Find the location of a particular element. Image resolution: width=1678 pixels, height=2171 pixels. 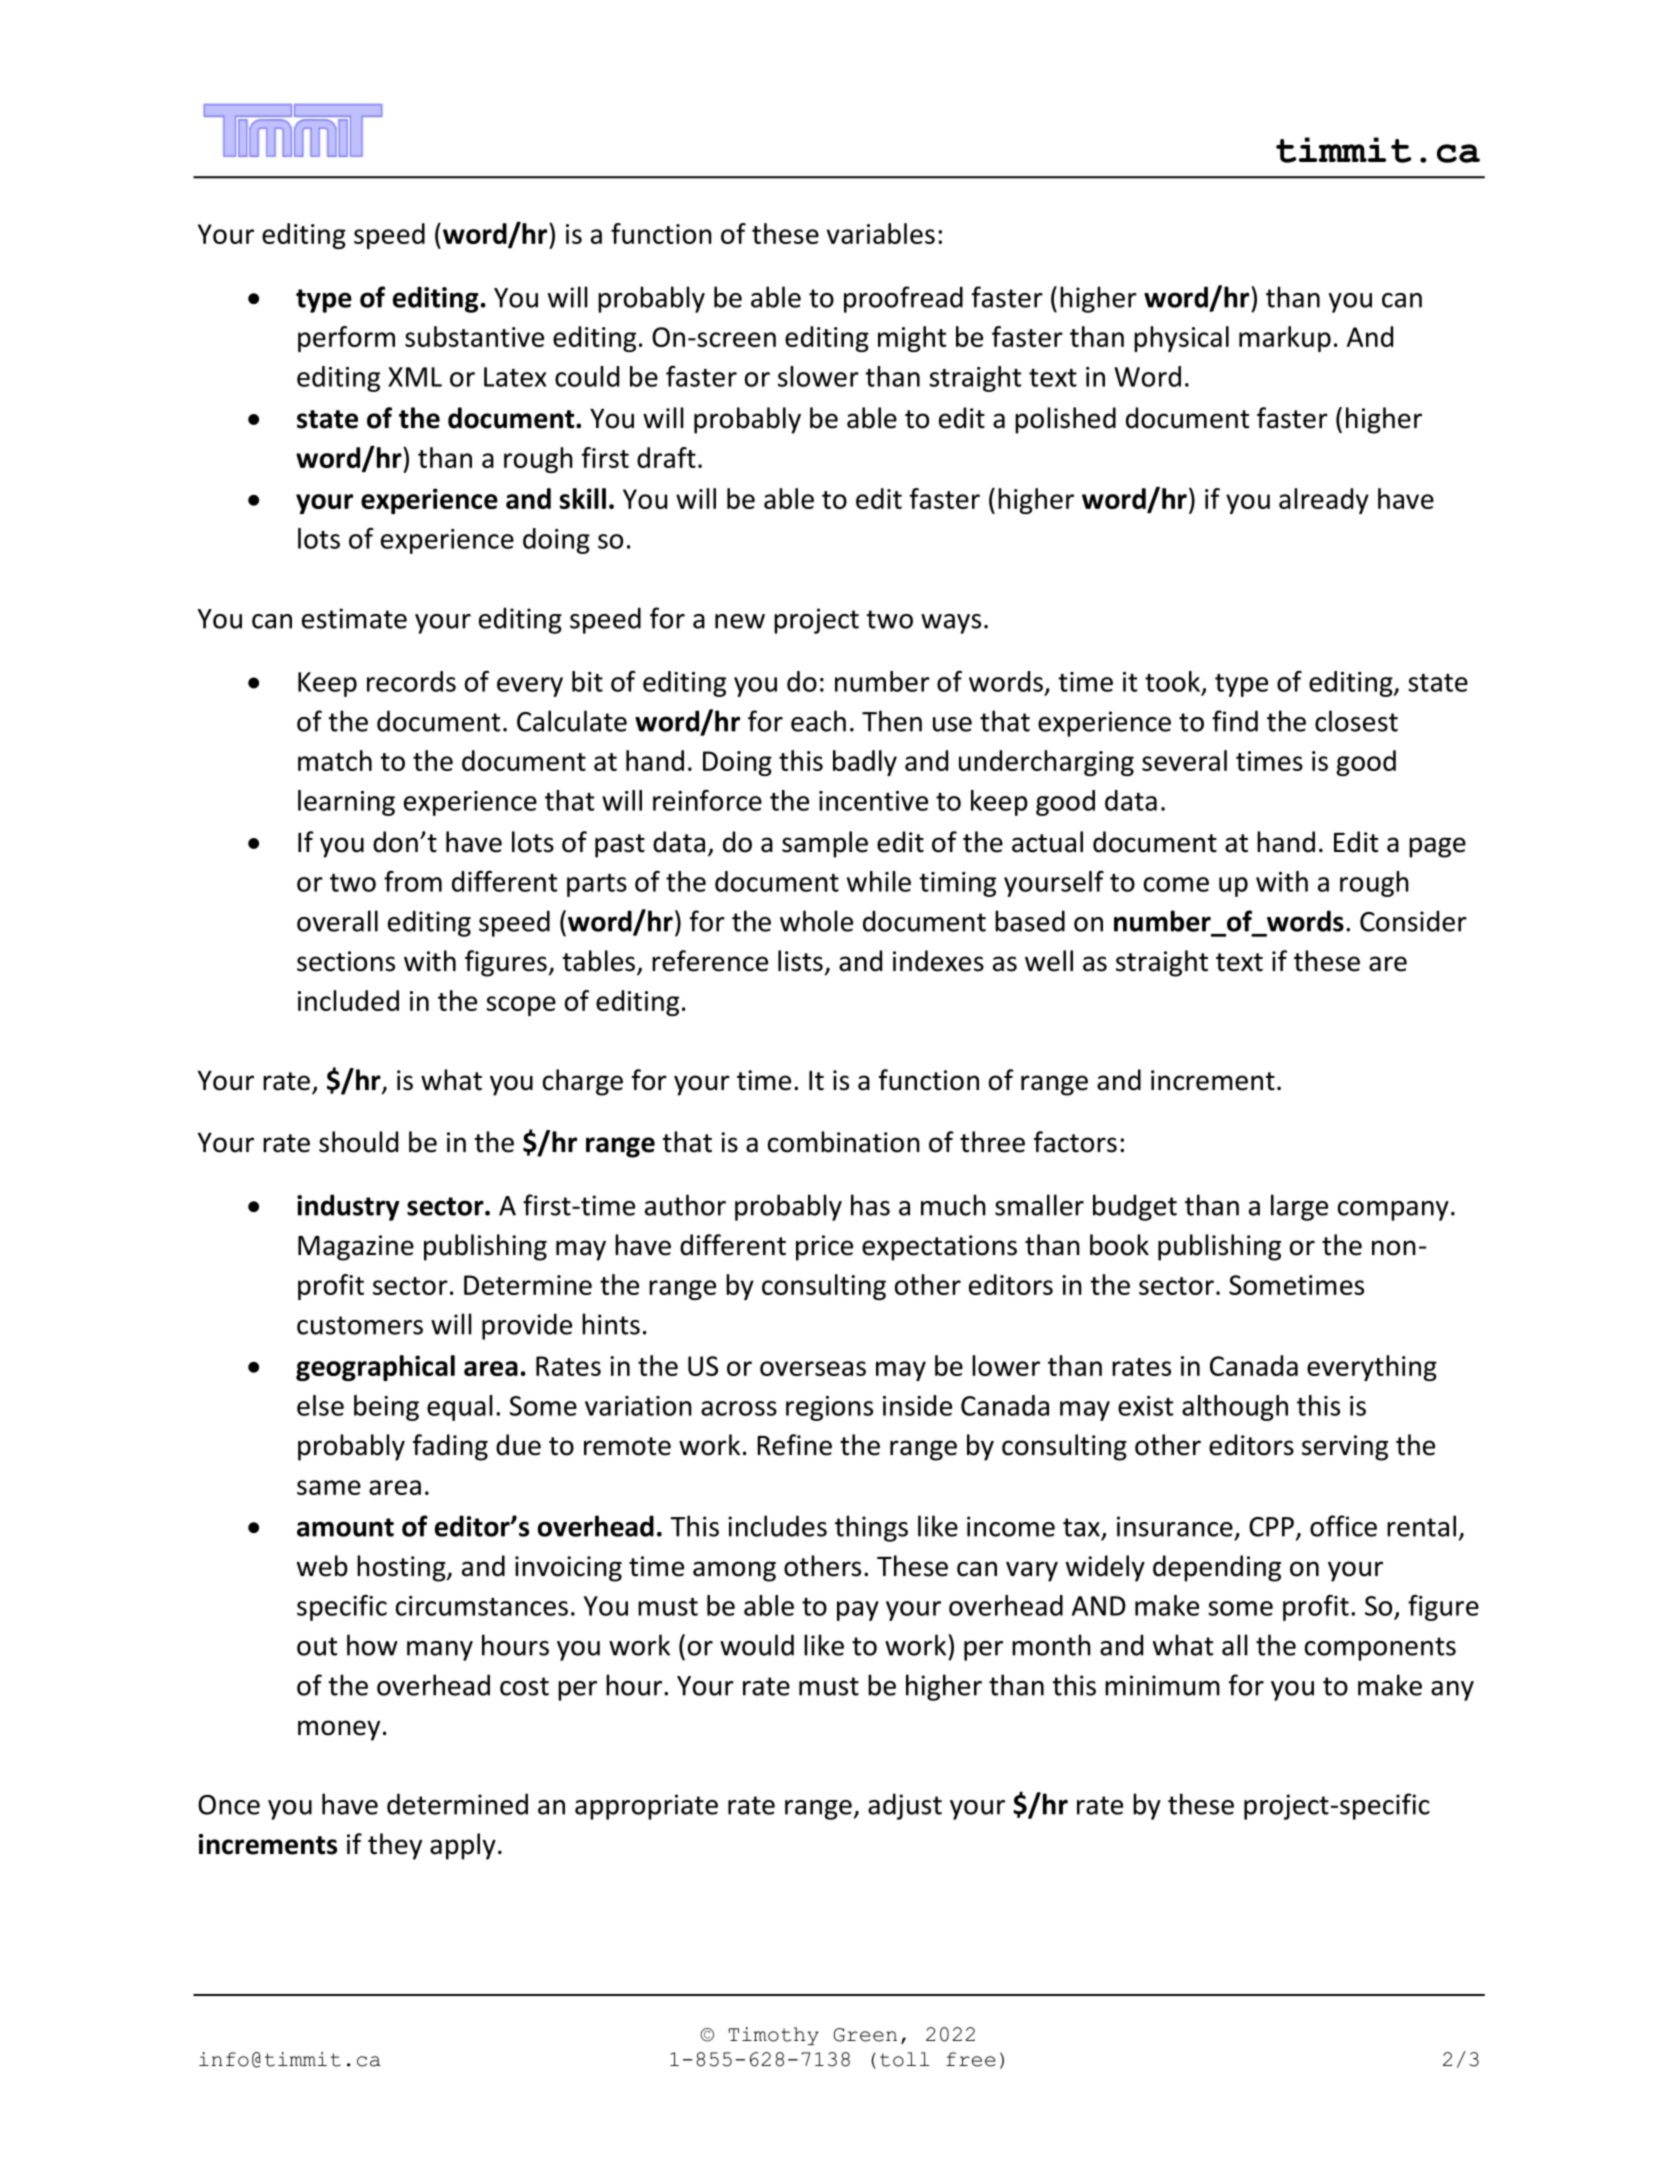

Green is located at coordinates (865, 2035).
